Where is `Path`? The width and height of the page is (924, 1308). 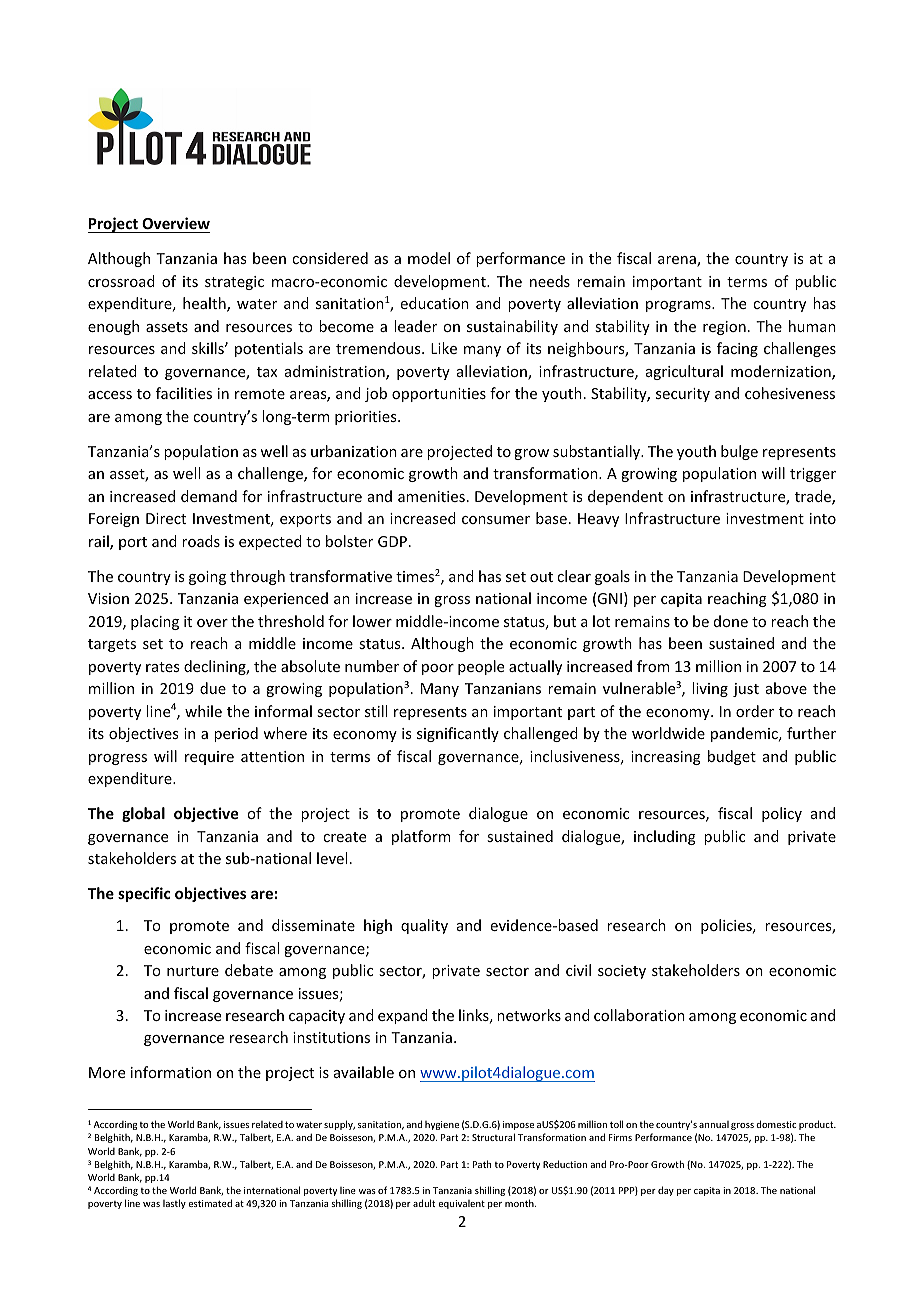
Path is located at coordinates (482, 1164).
